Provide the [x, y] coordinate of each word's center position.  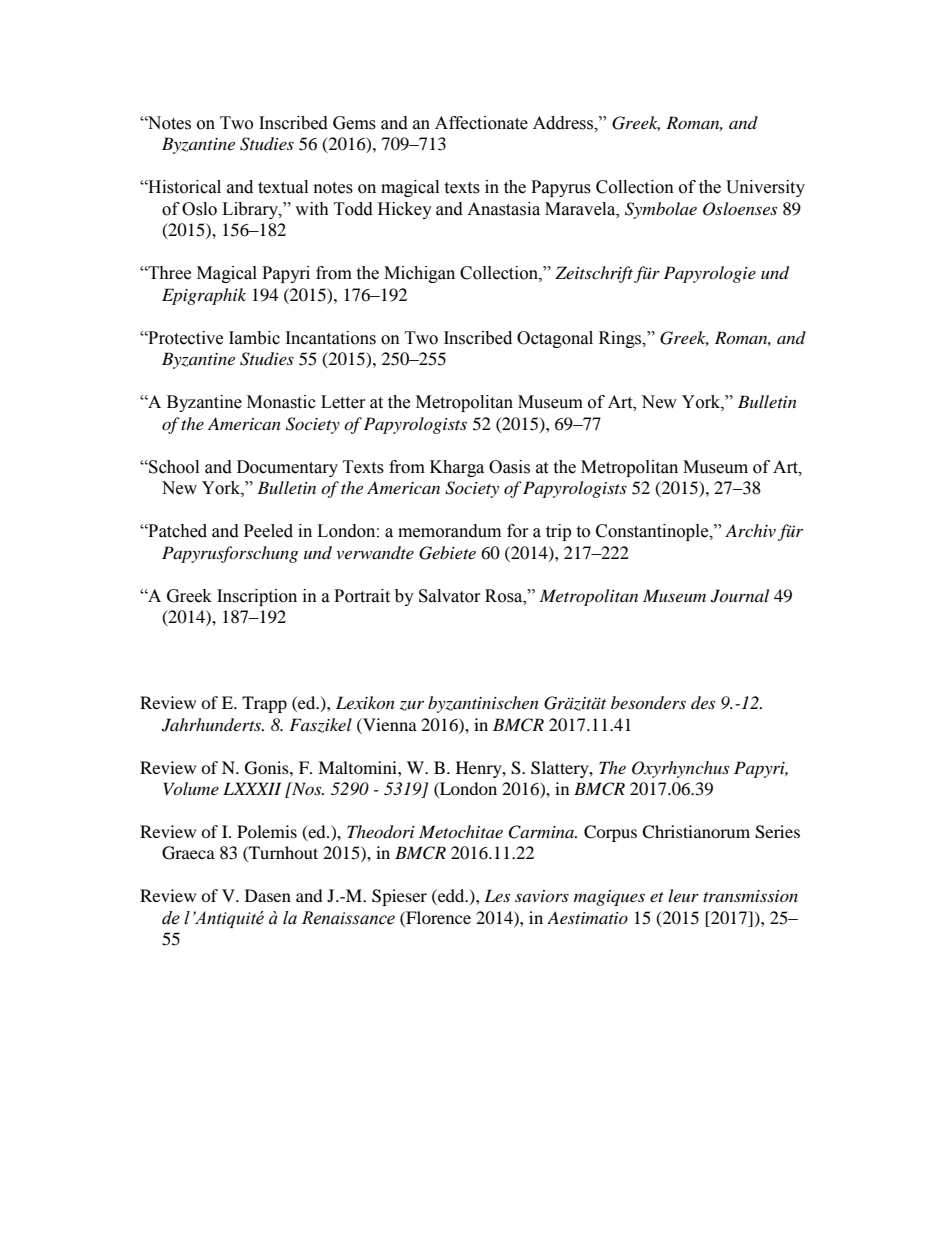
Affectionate [481, 123]
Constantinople [653, 532]
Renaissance [348, 918]
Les [497, 895]
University [765, 188]
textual [283, 187]
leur [683, 895]
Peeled [268, 531]
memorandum [449, 531]
